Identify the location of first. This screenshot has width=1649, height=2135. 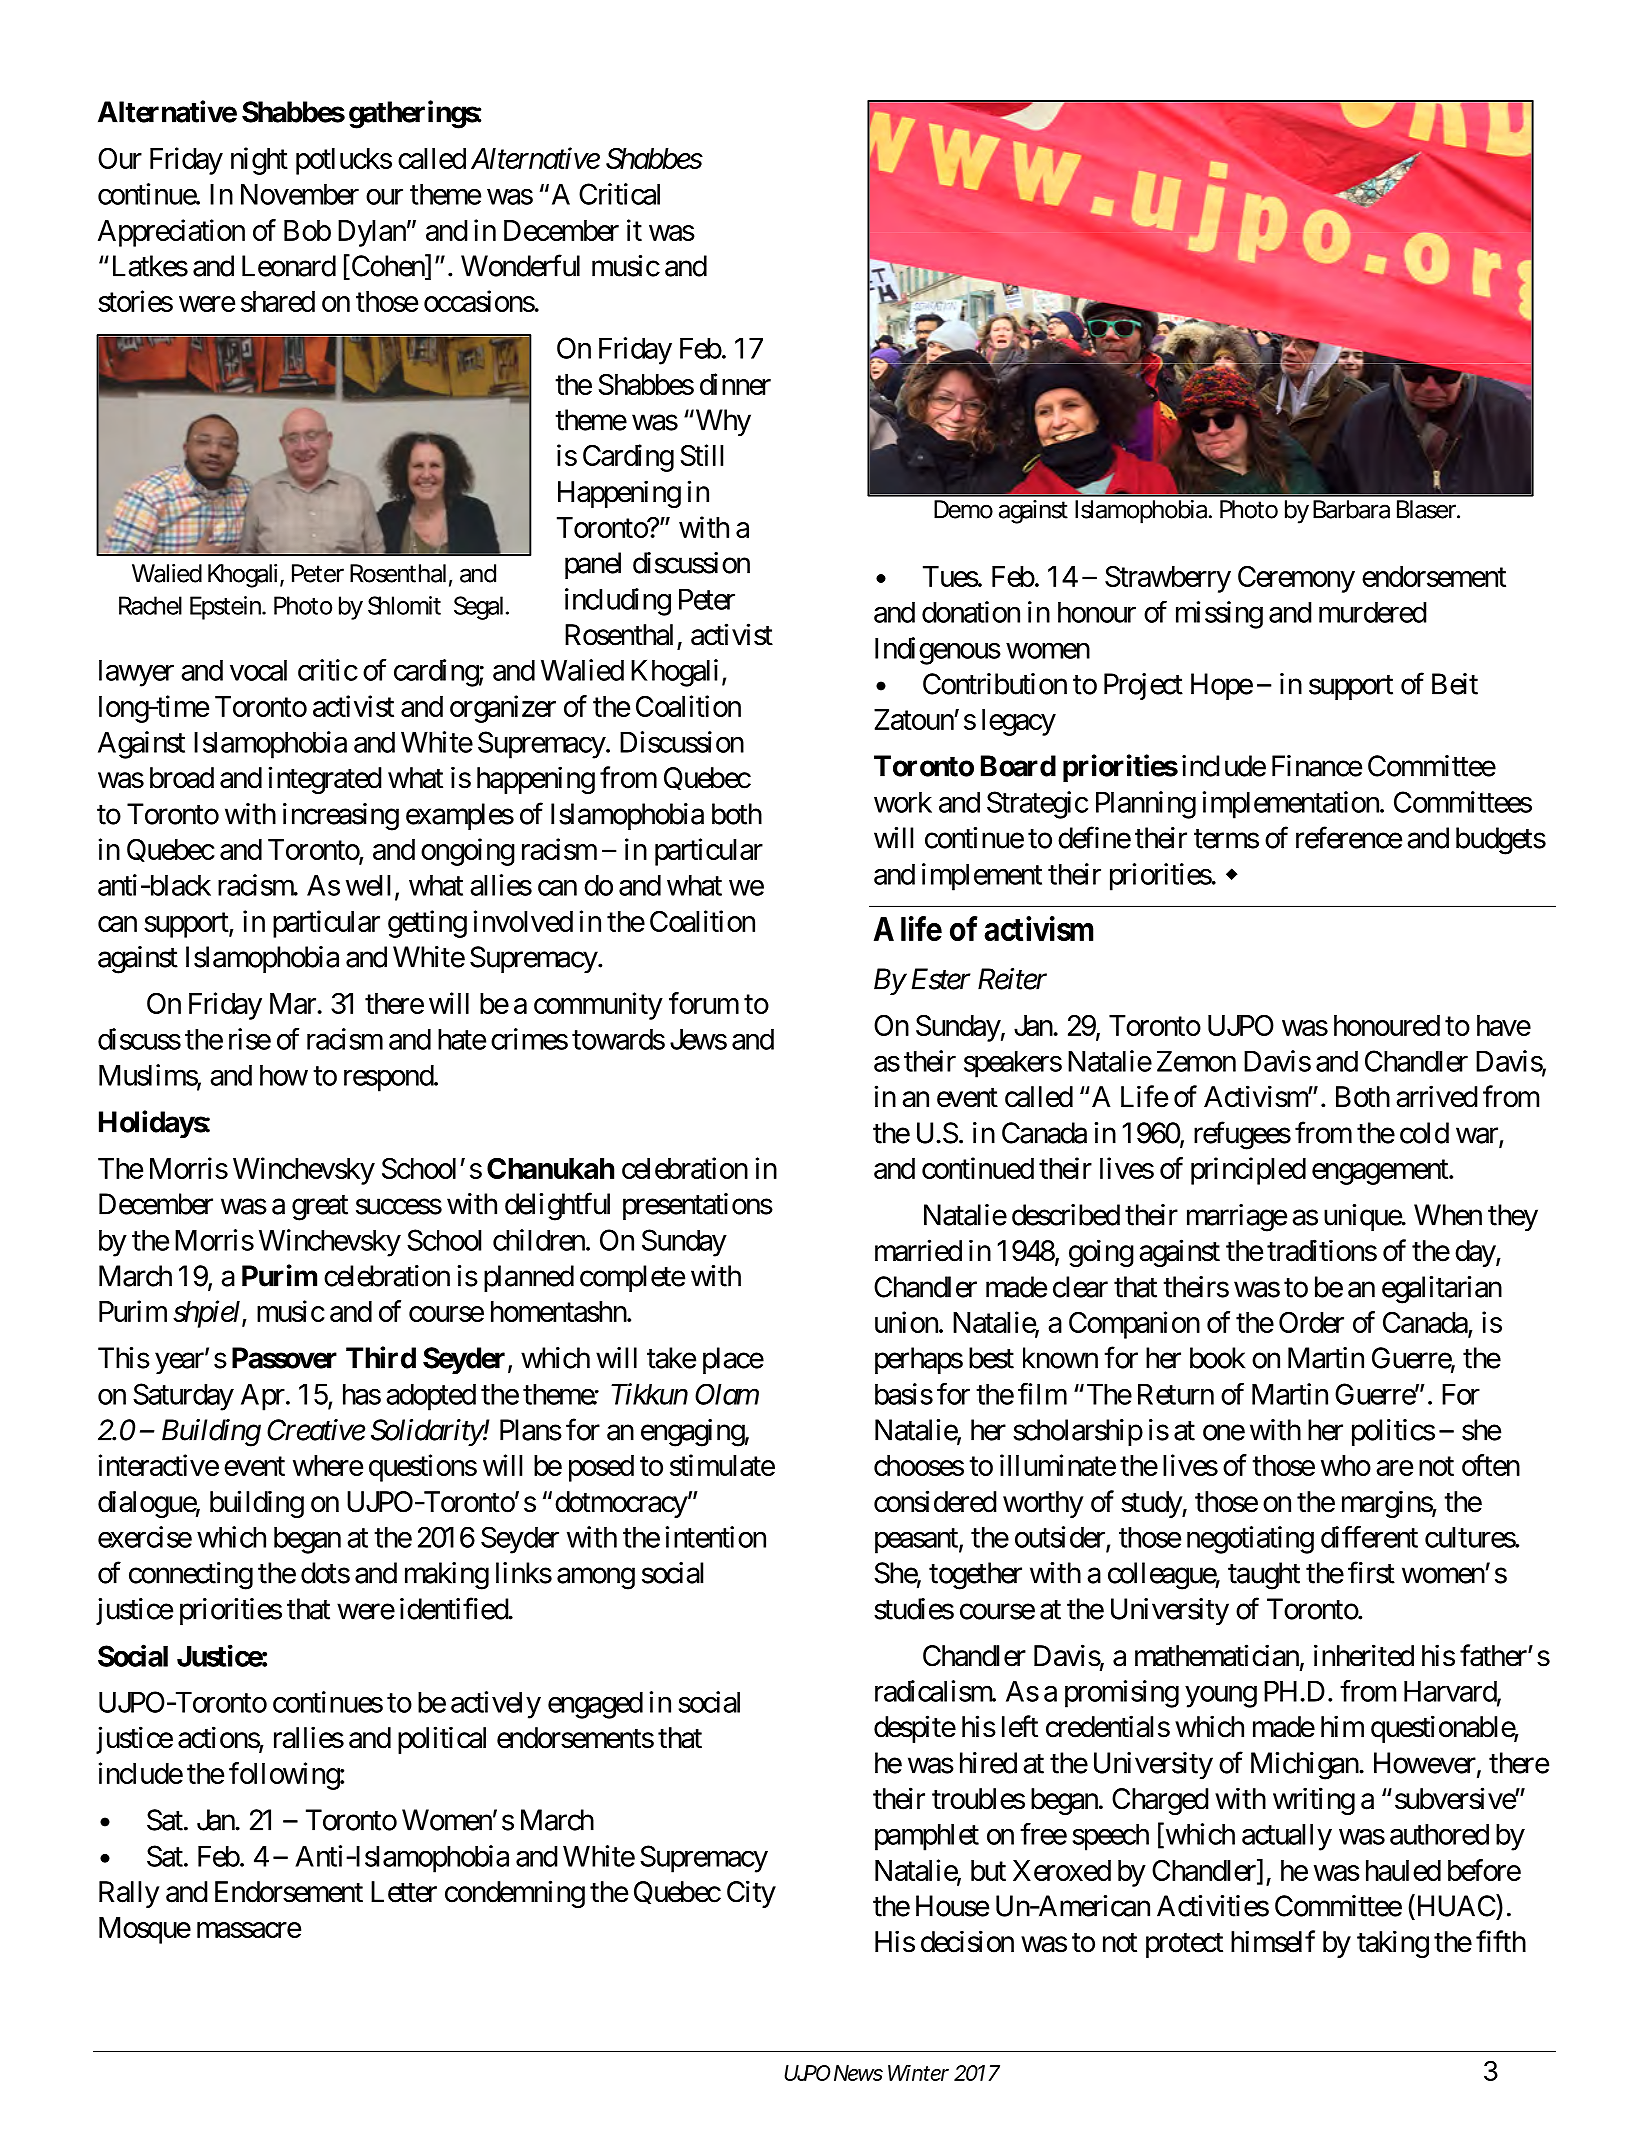
(1371, 1572).
